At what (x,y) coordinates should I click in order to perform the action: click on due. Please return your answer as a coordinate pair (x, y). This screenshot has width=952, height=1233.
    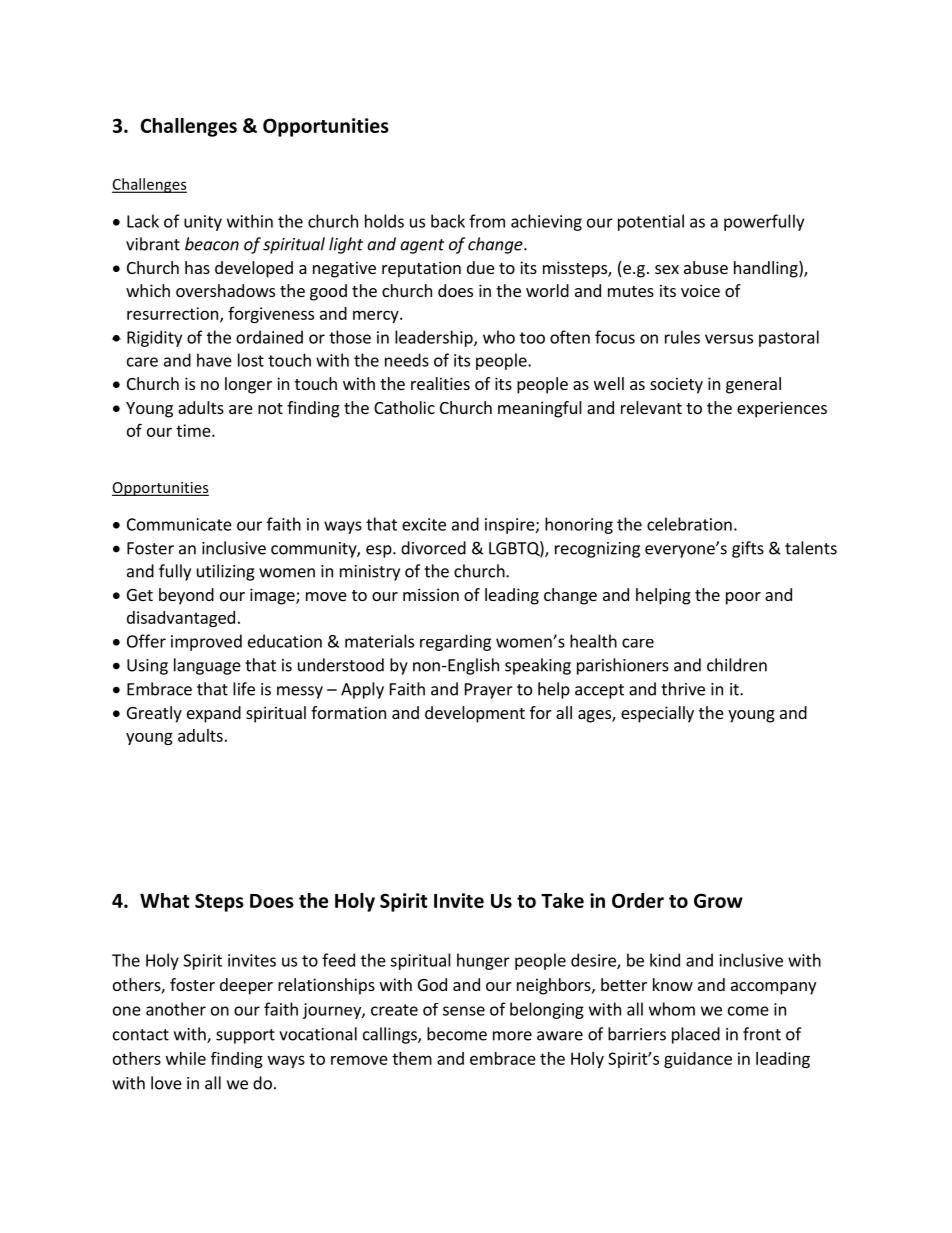
    Looking at the image, I should click on (481, 267).
